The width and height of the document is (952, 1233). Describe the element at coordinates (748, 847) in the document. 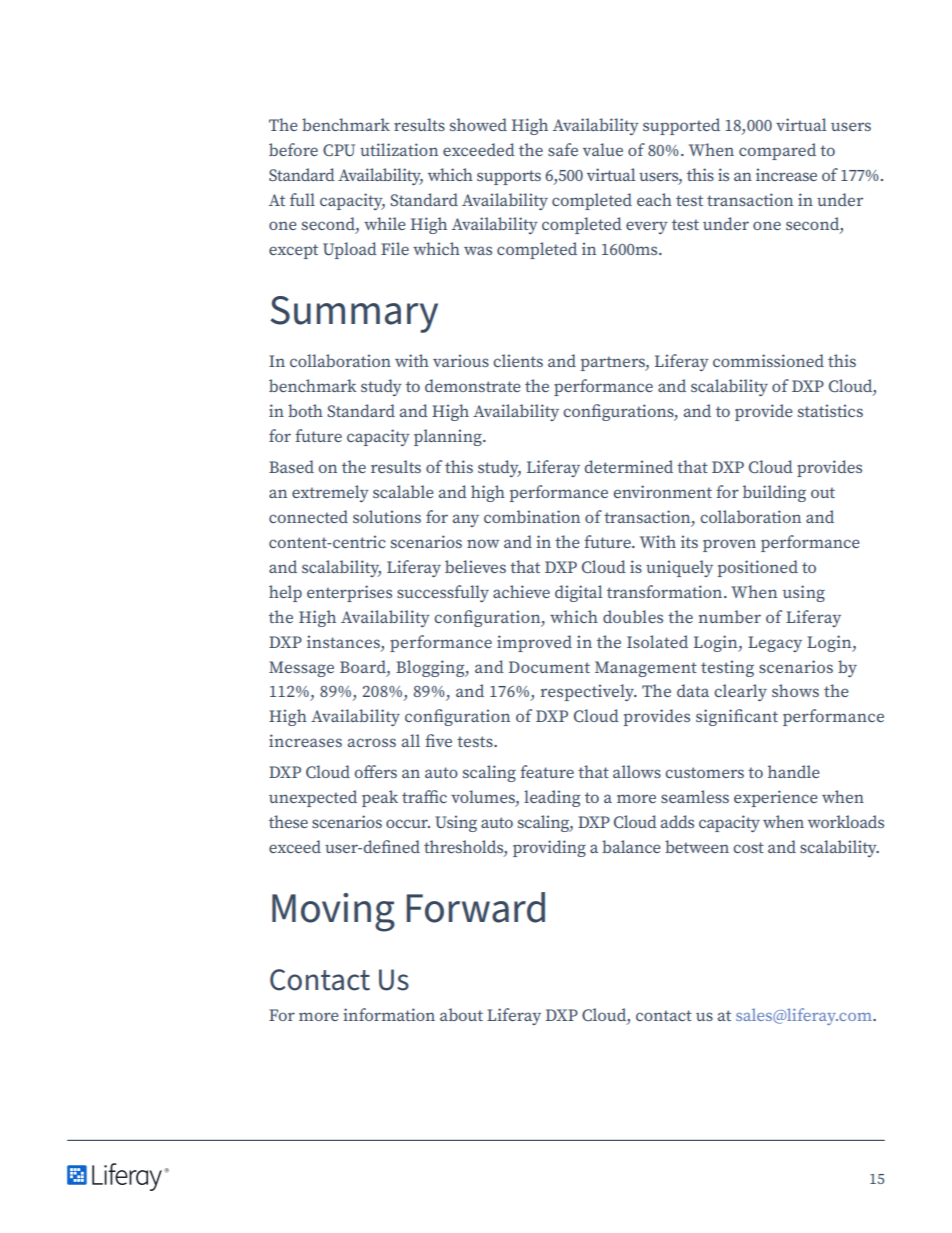

I see `cost` at that location.
